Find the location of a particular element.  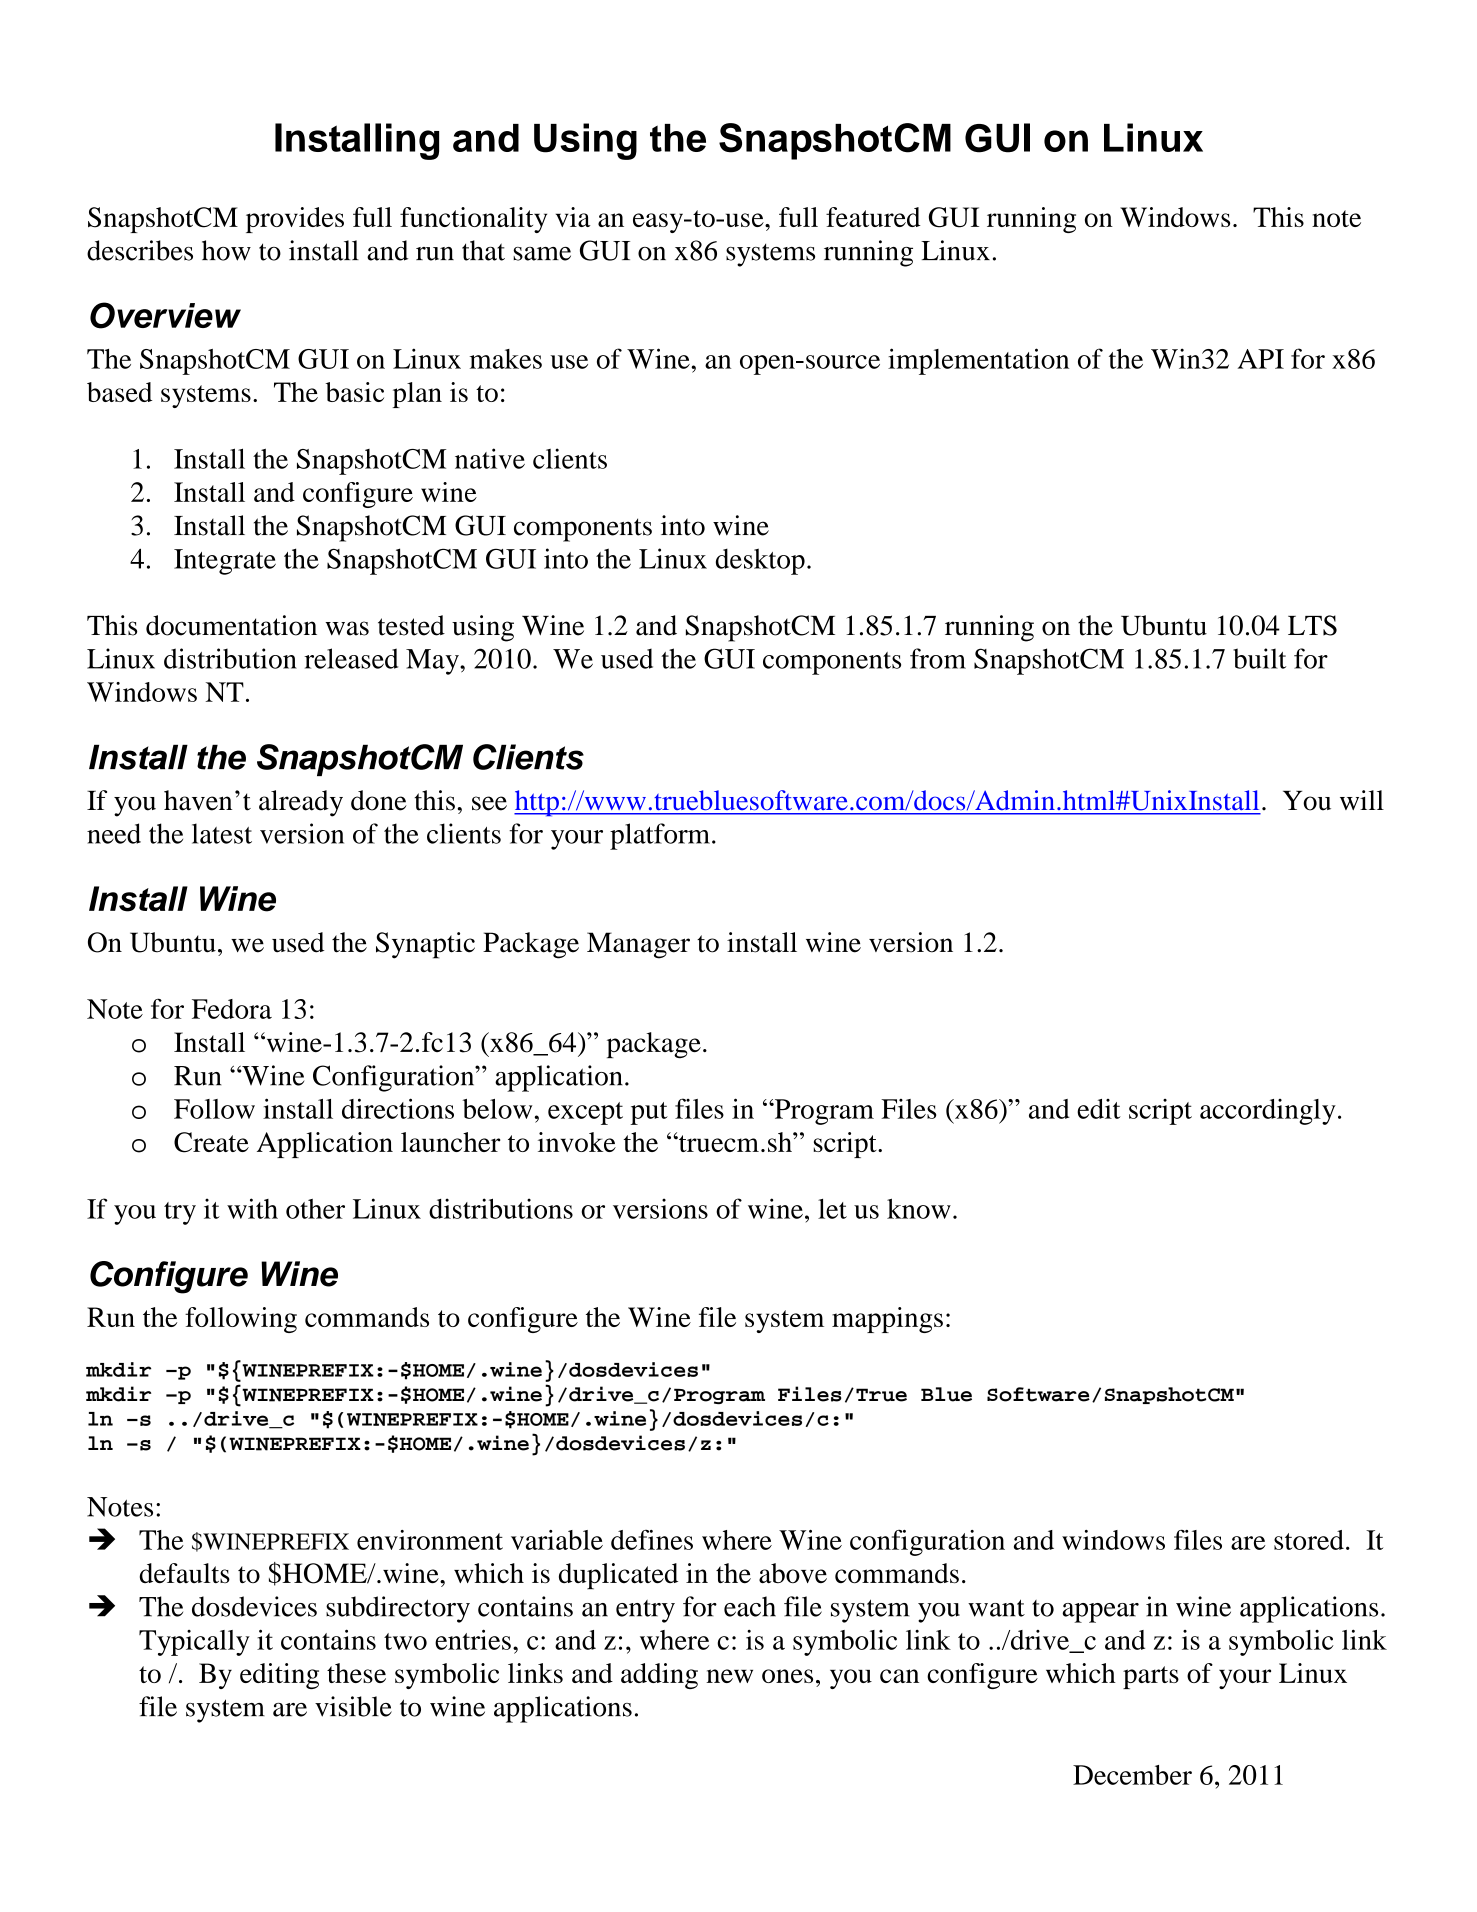

Manager is located at coordinates (638, 945).
